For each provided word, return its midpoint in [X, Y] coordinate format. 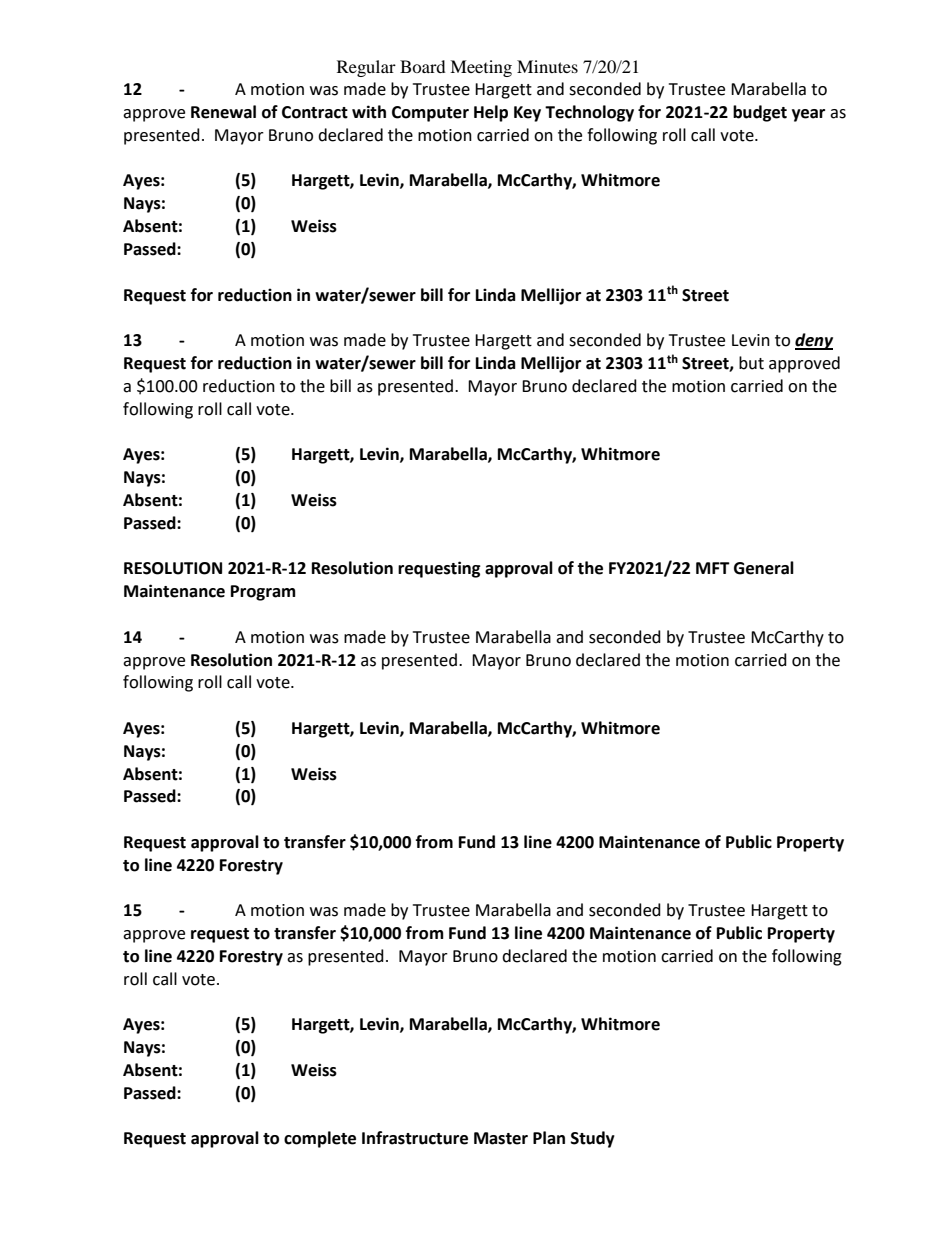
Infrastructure [415, 1138]
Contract [315, 112]
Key [527, 114]
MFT [713, 568]
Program [263, 593]
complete [320, 1139]
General [764, 568]
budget [760, 113]
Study [593, 1139]
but [751, 363]
